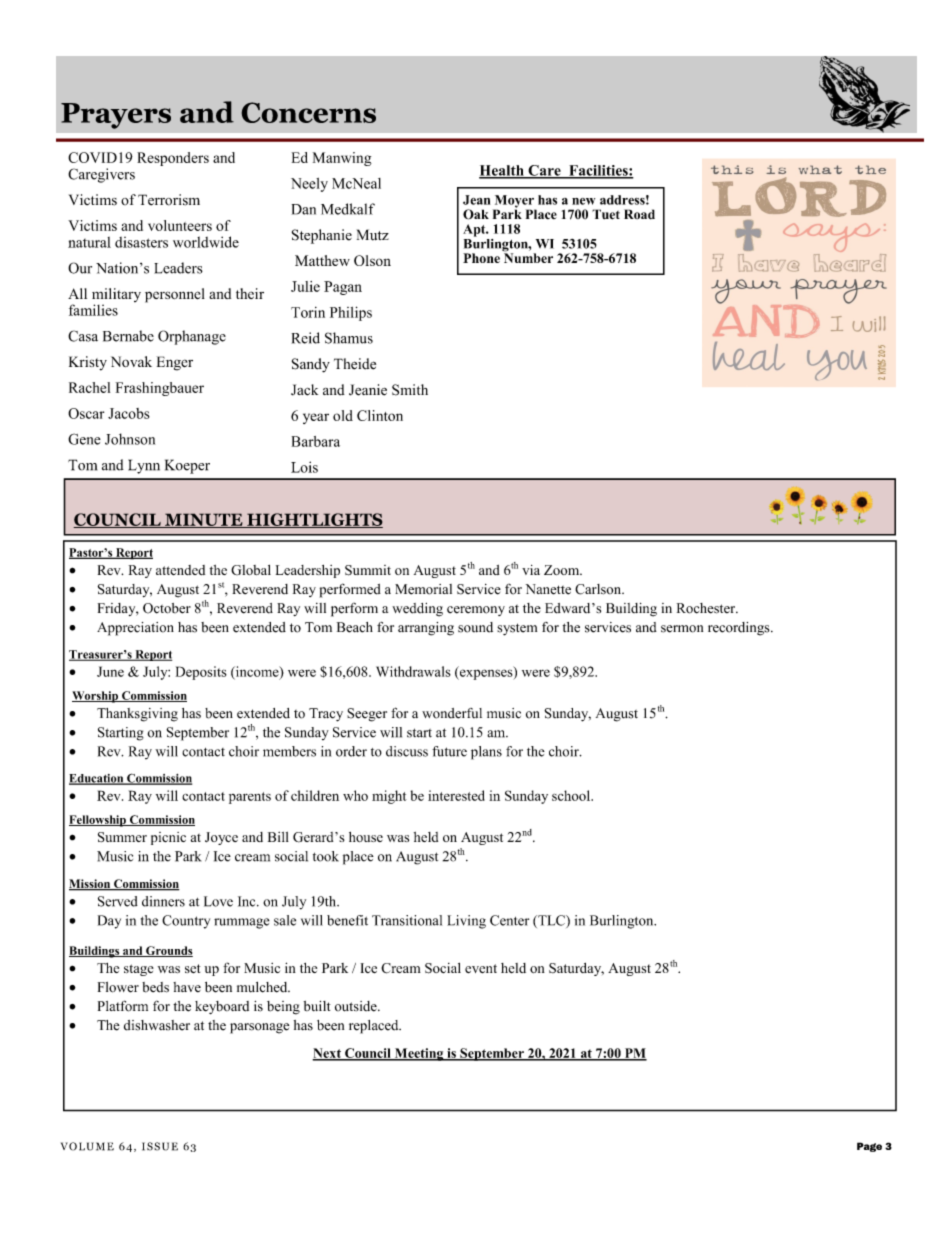 The image size is (952, 1233). What do you see at coordinates (514, 202) in the screenshot?
I see `Moyer` at bounding box center [514, 202].
